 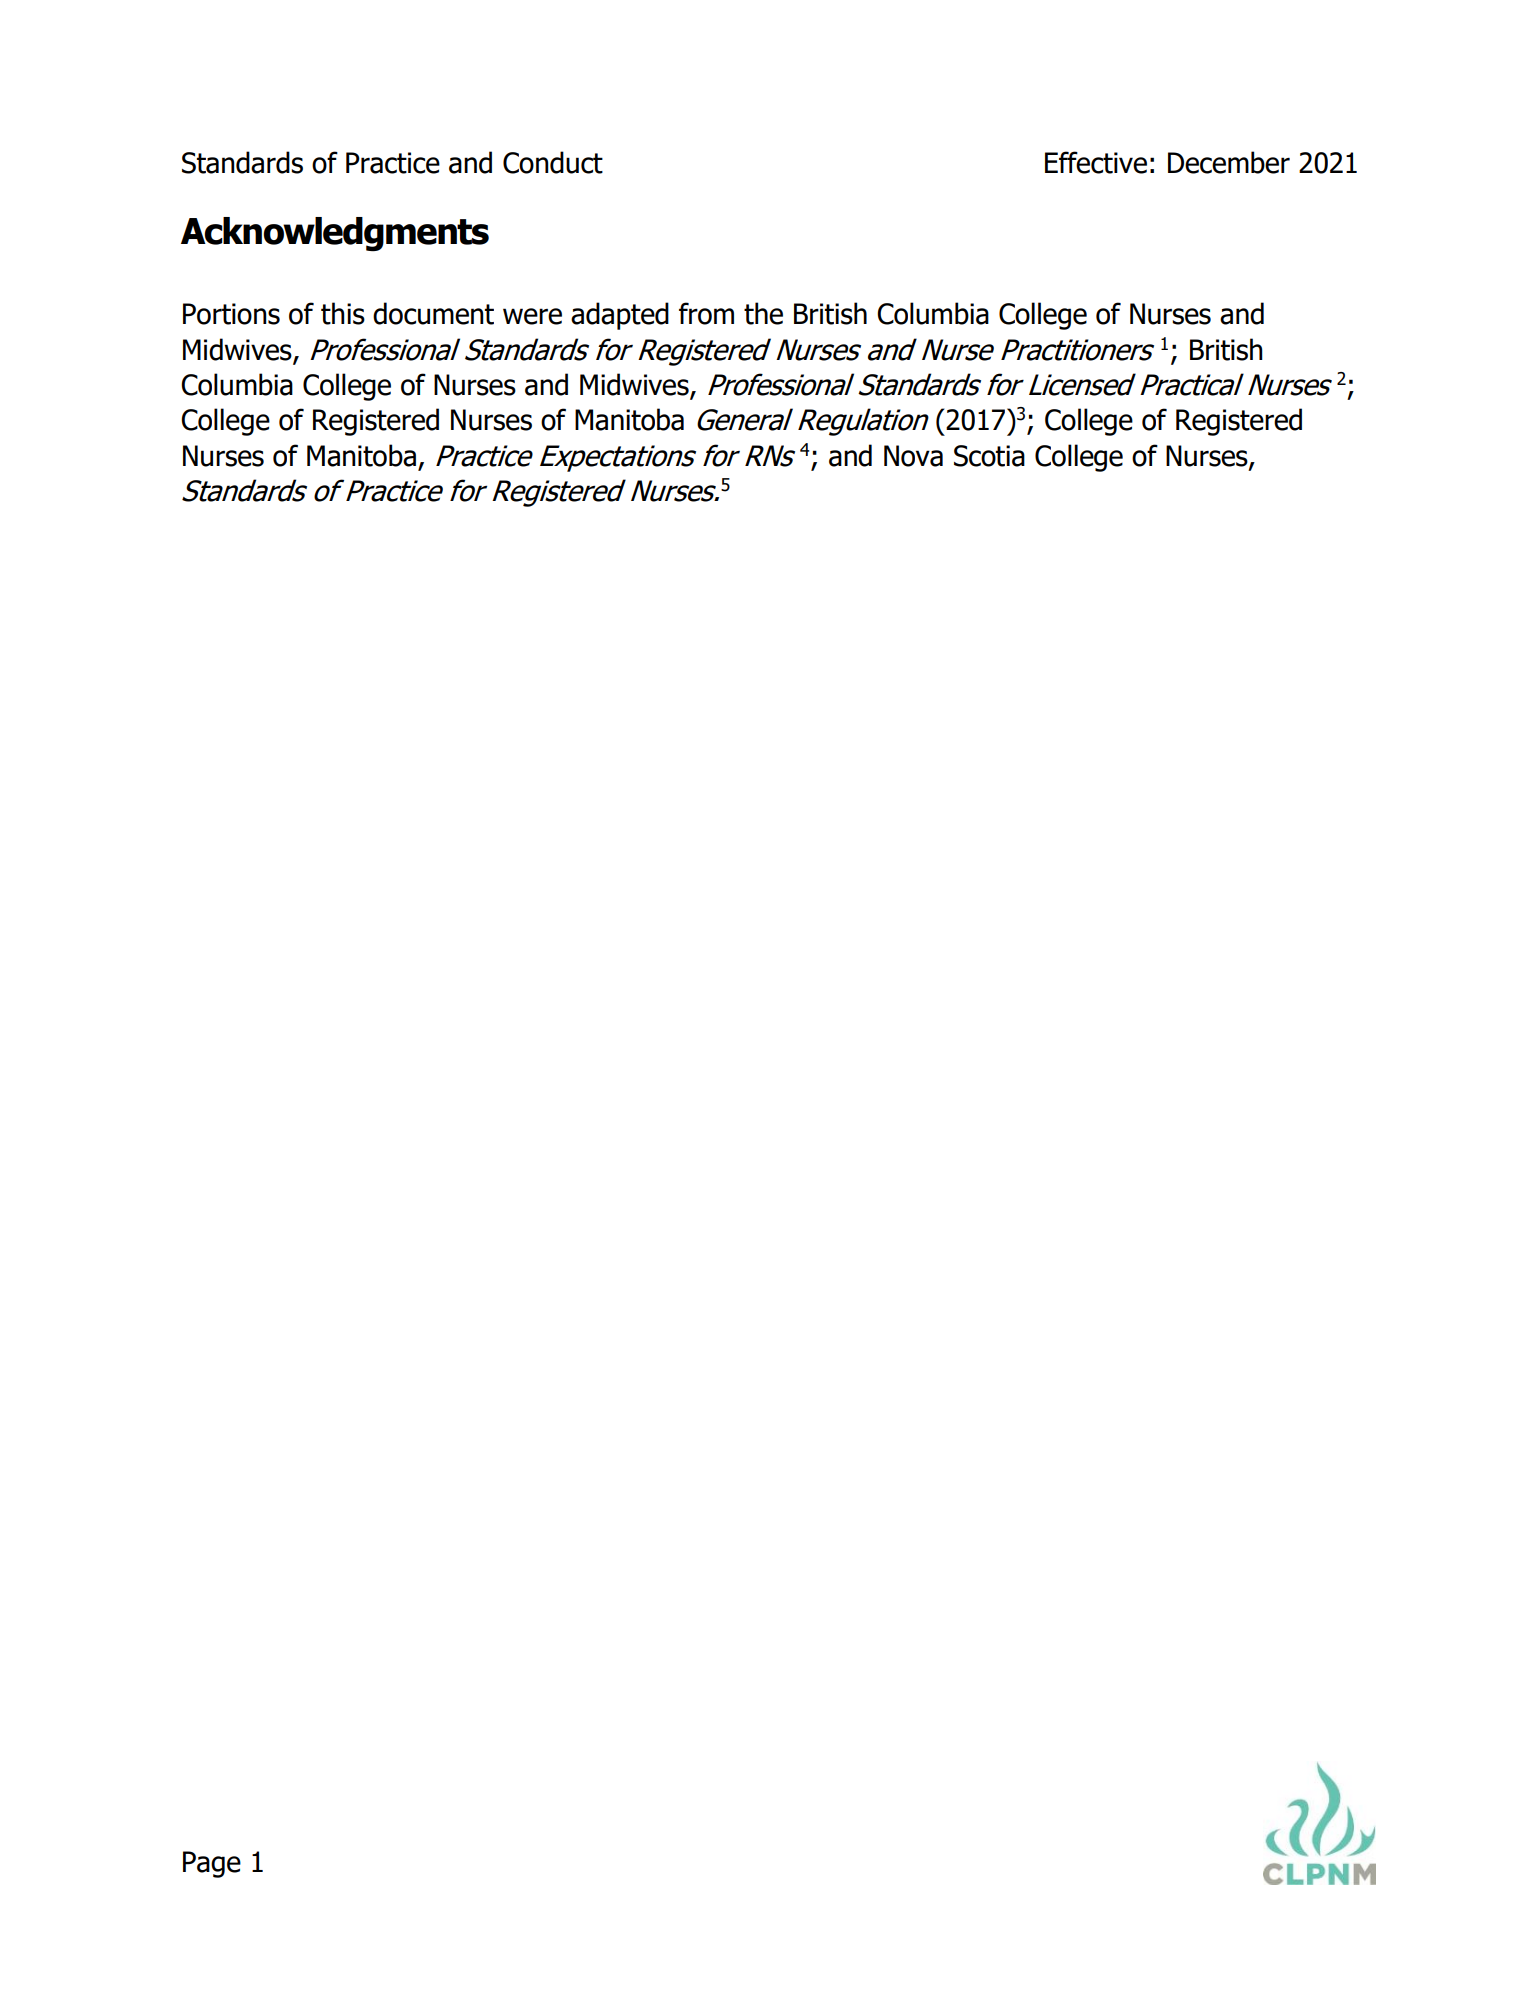 I want to click on Portions, so click(x=231, y=314).
